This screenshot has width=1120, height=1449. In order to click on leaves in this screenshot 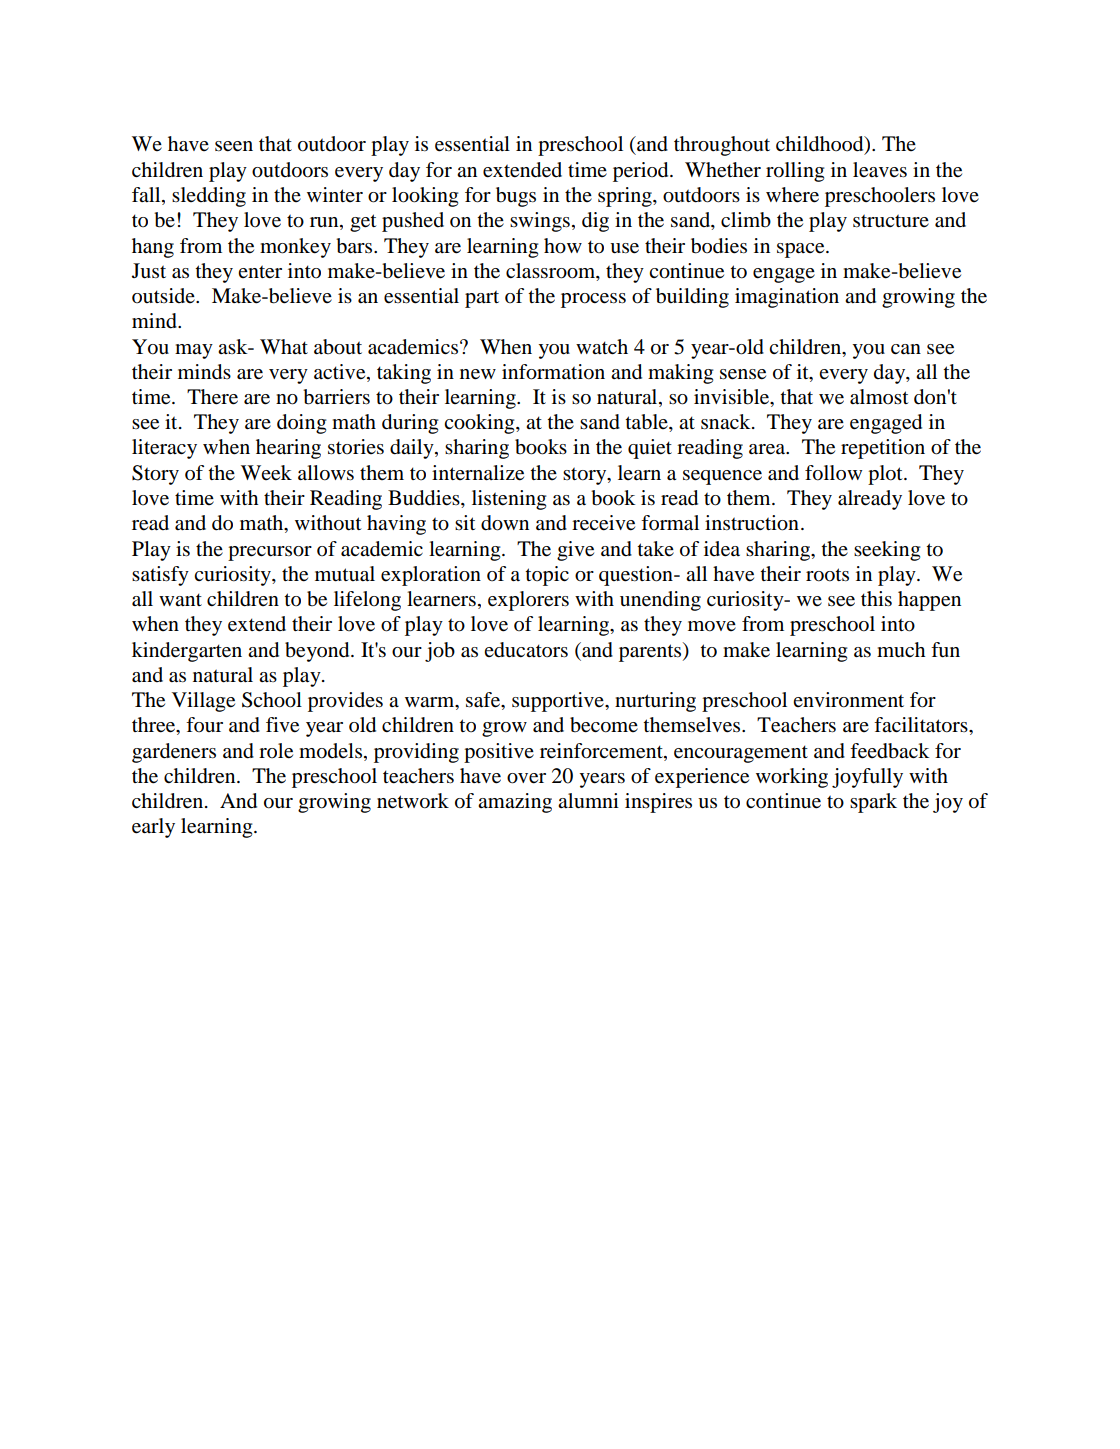, I will do `click(880, 170)`.
